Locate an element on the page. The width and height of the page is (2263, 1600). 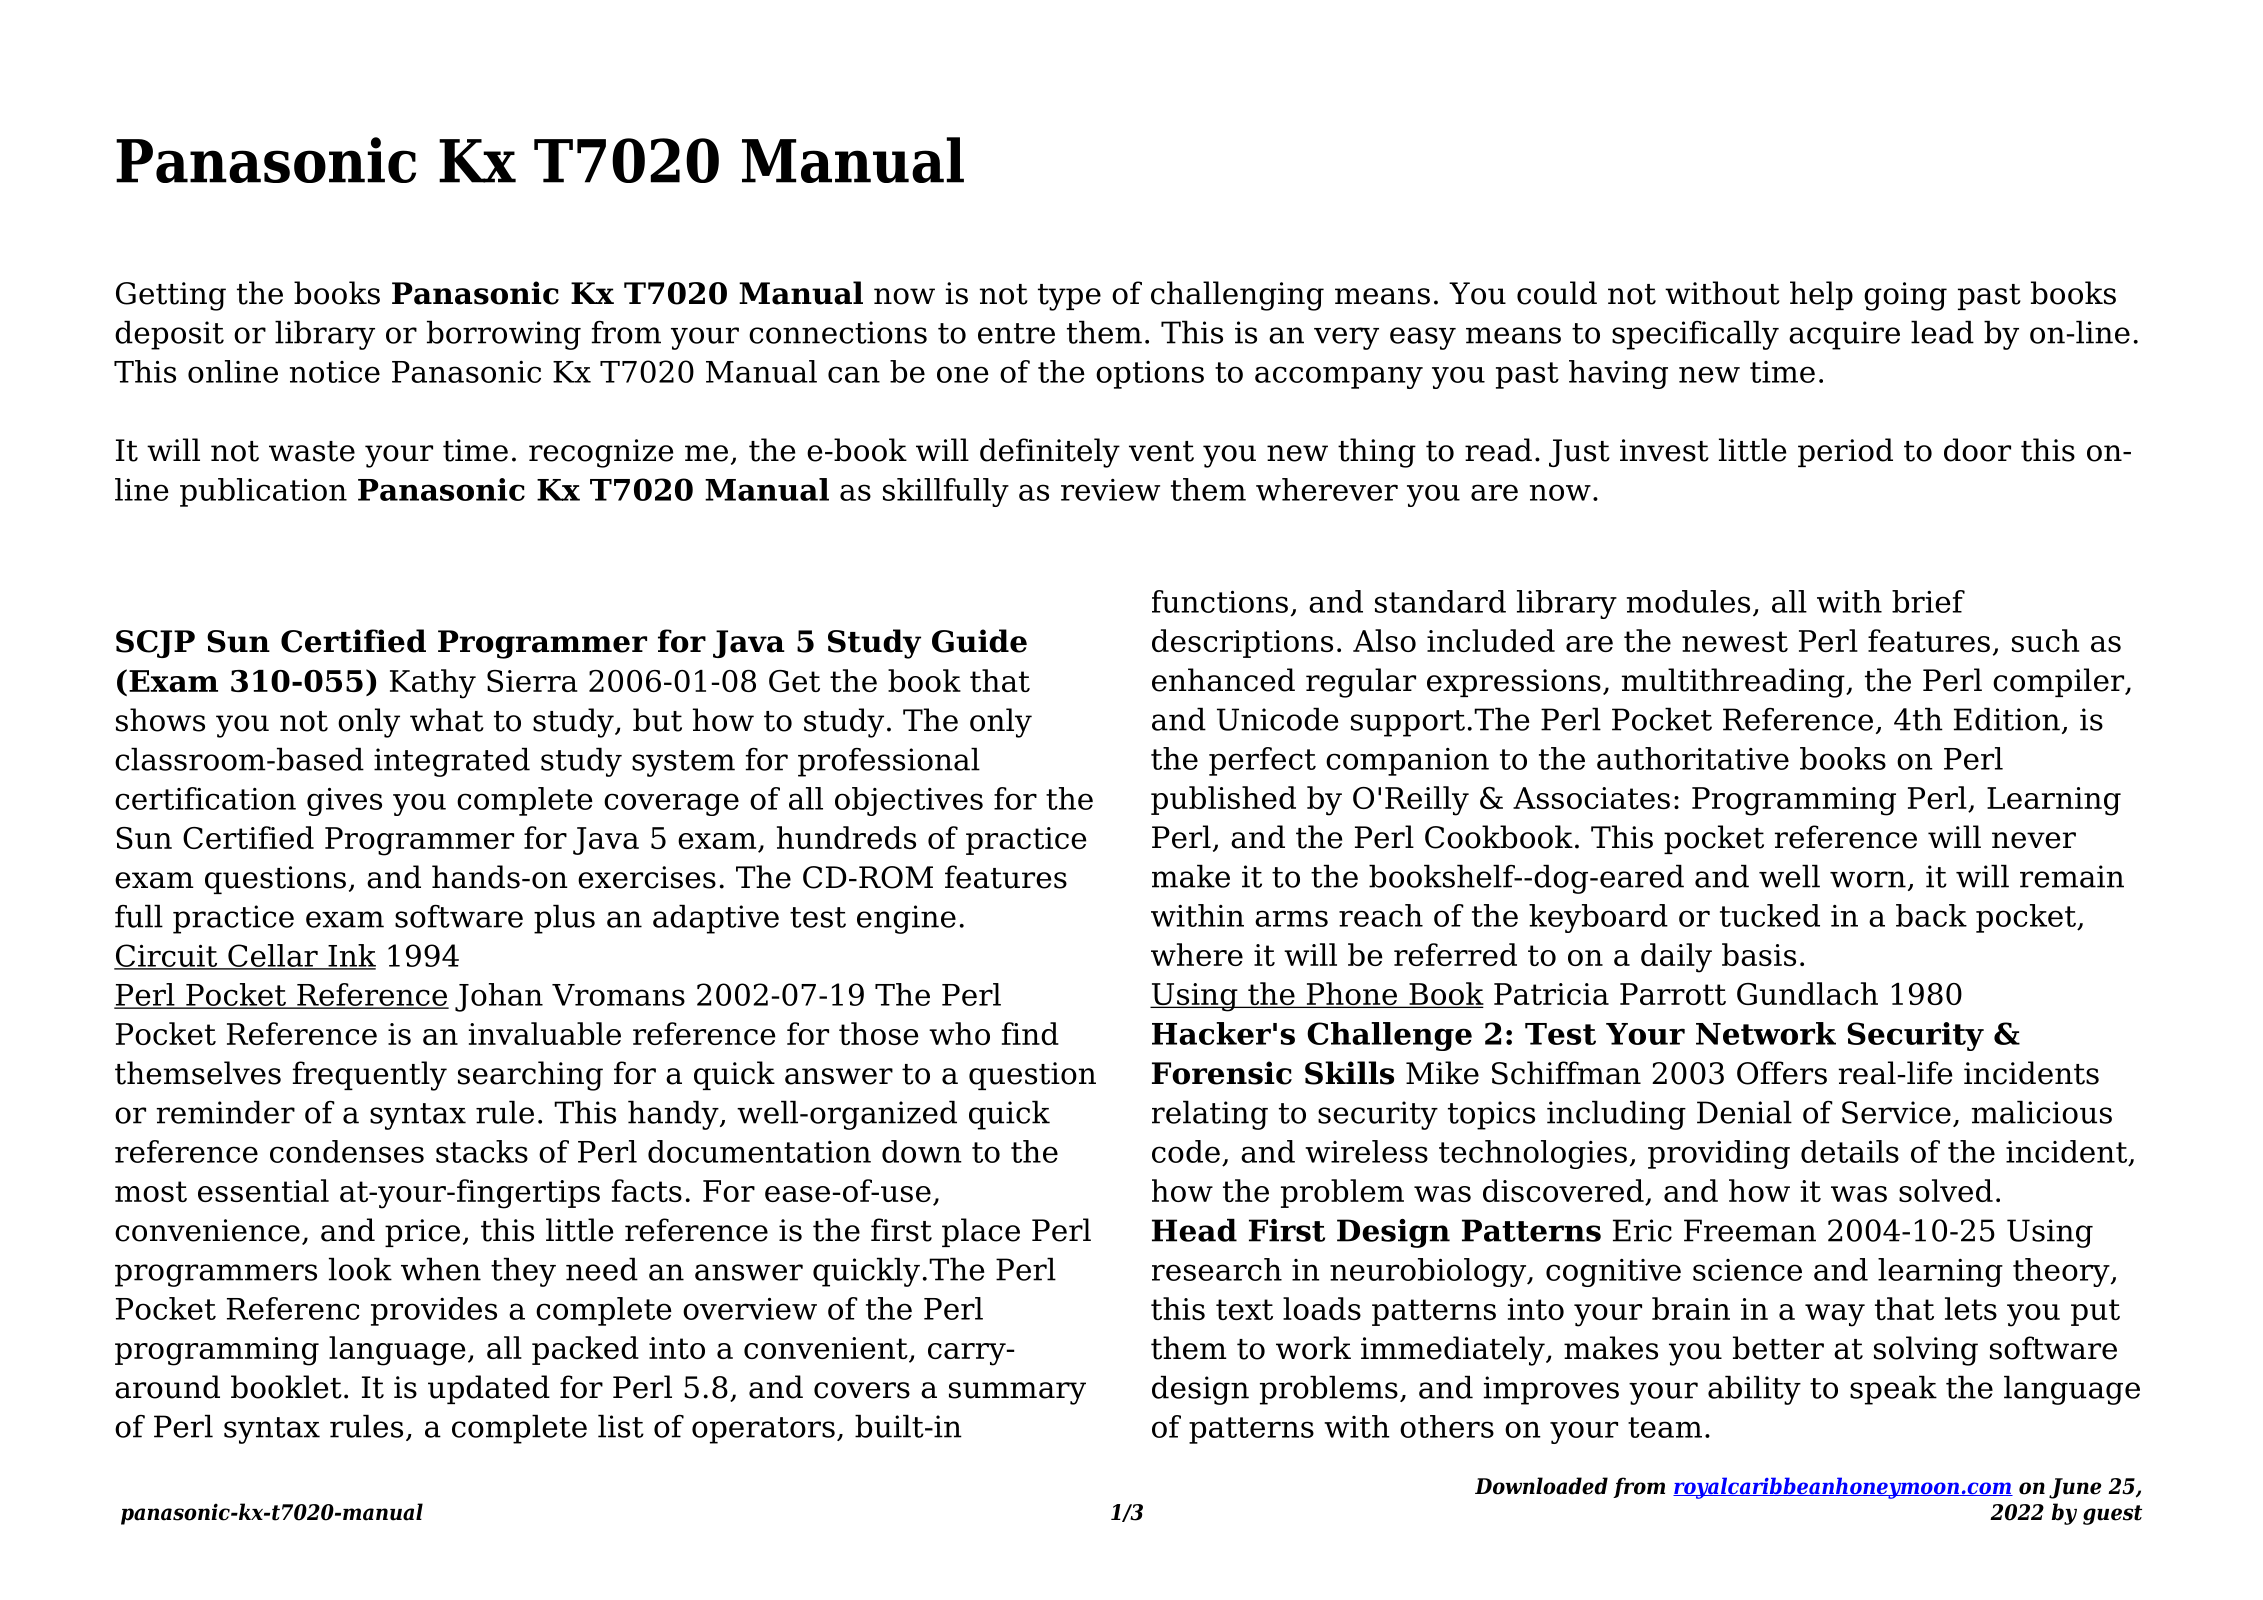
acquire is located at coordinates (1844, 335).
